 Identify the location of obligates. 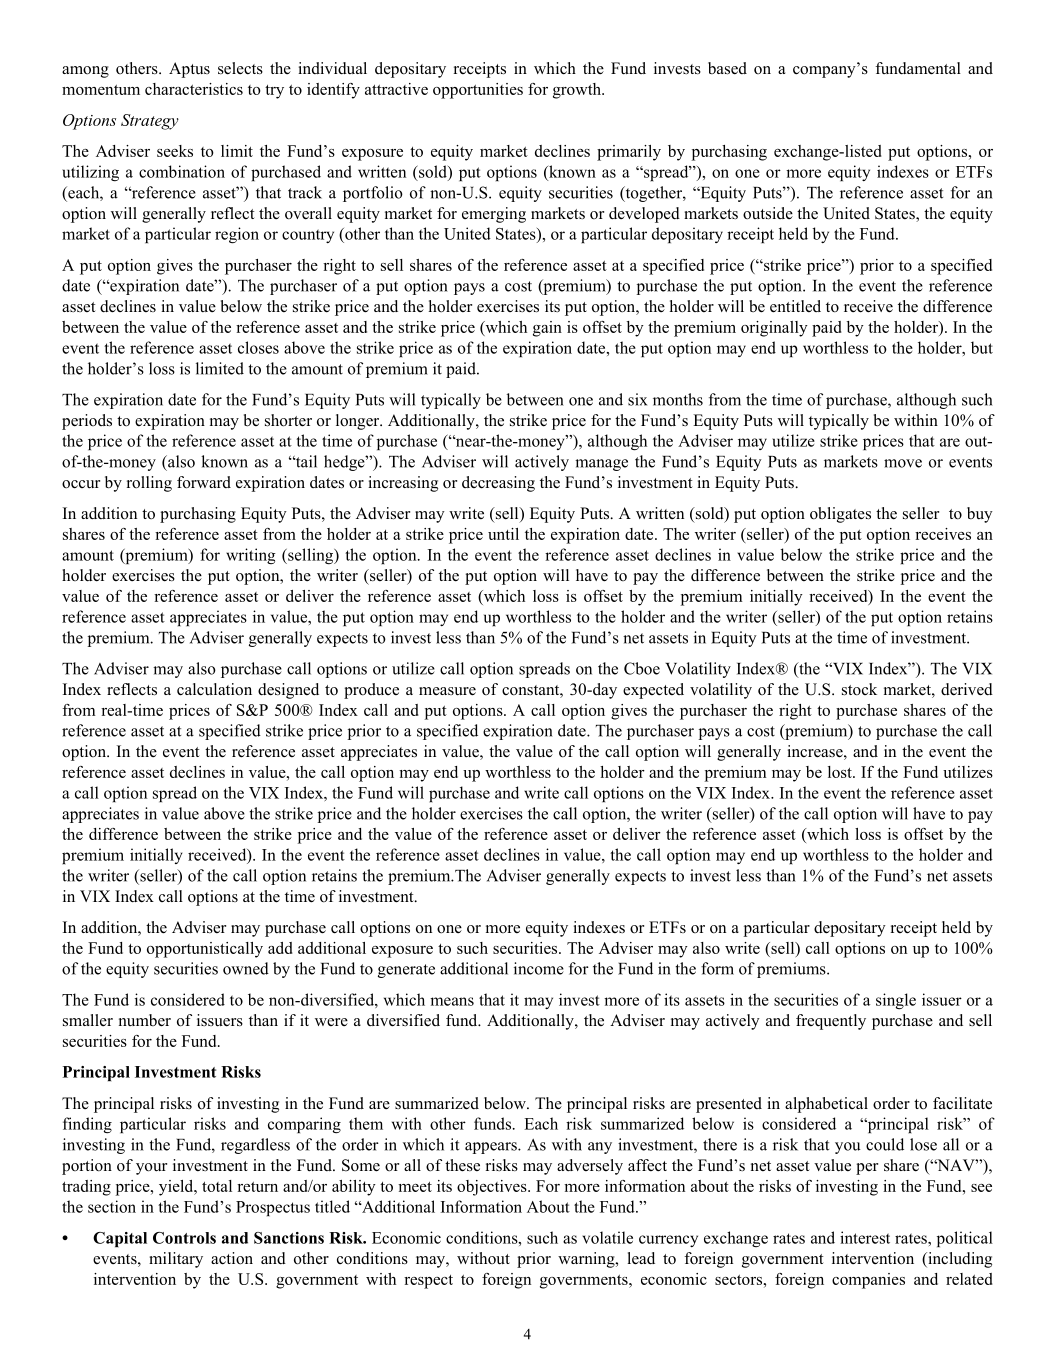
(840, 515).
